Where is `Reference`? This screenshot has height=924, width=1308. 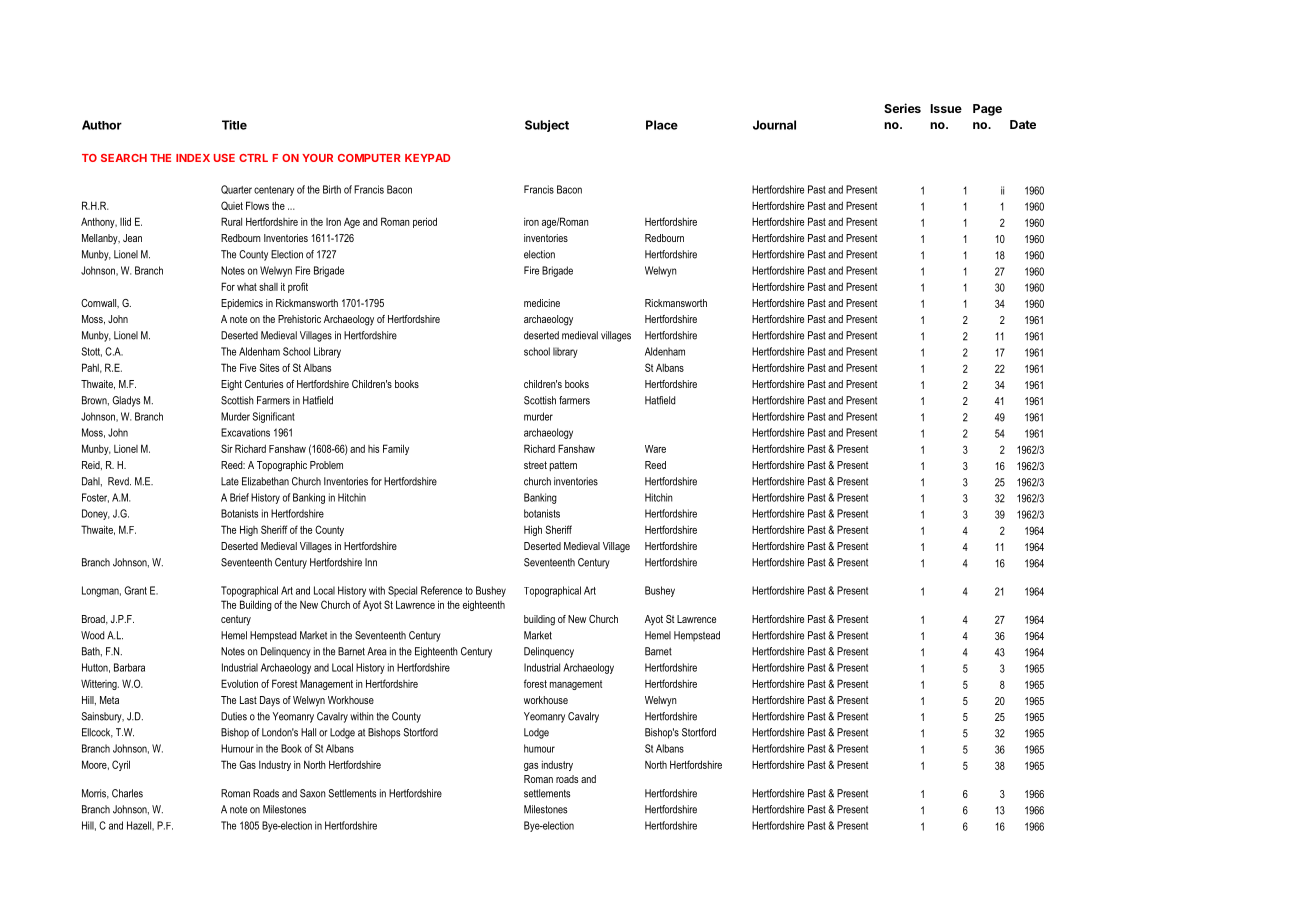
Reference is located at coordinates (441, 590).
